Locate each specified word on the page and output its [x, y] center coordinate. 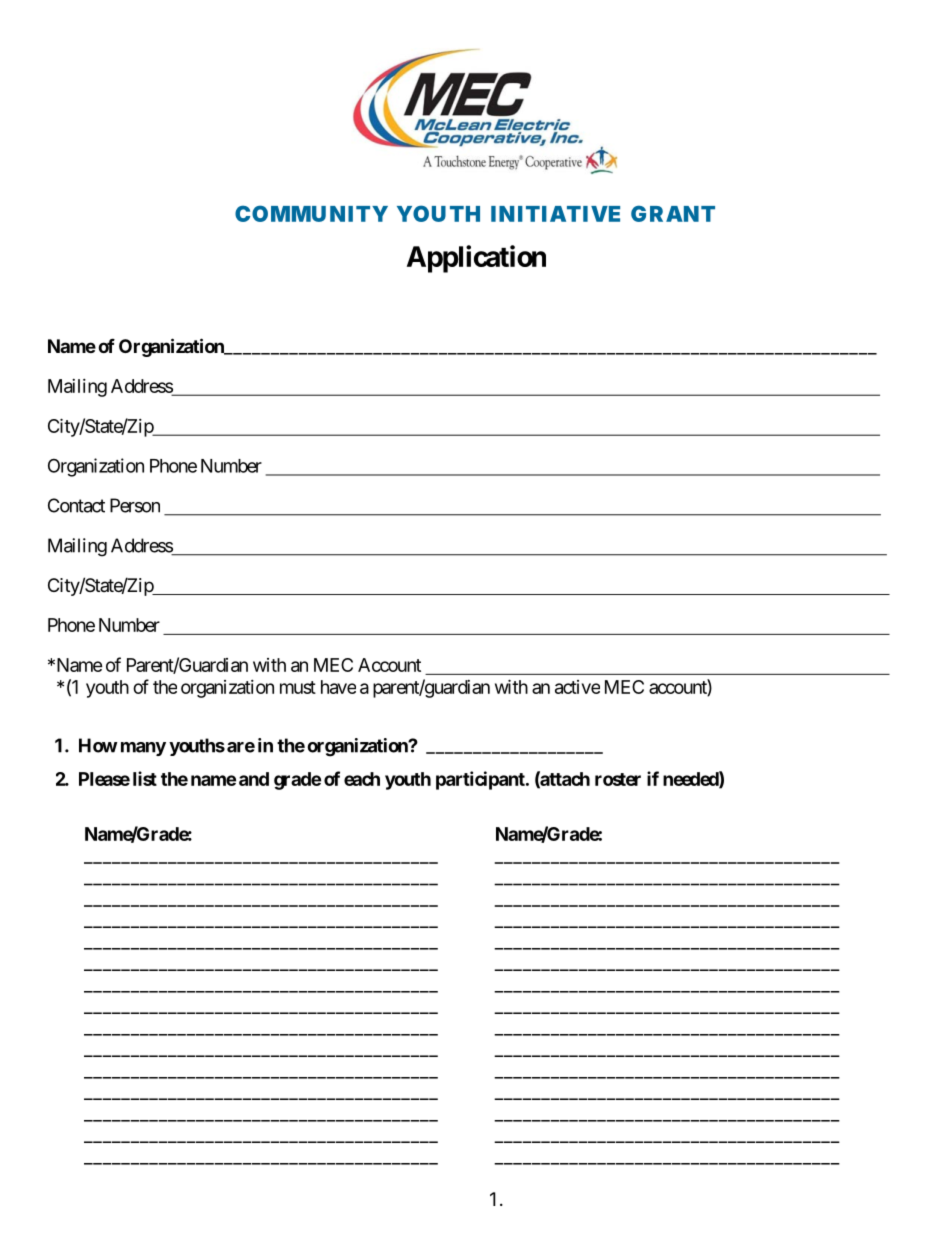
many [143, 749]
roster [618, 779]
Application [476, 259]
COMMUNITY [311, 213]
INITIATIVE [555, 214]
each [362, 779]
